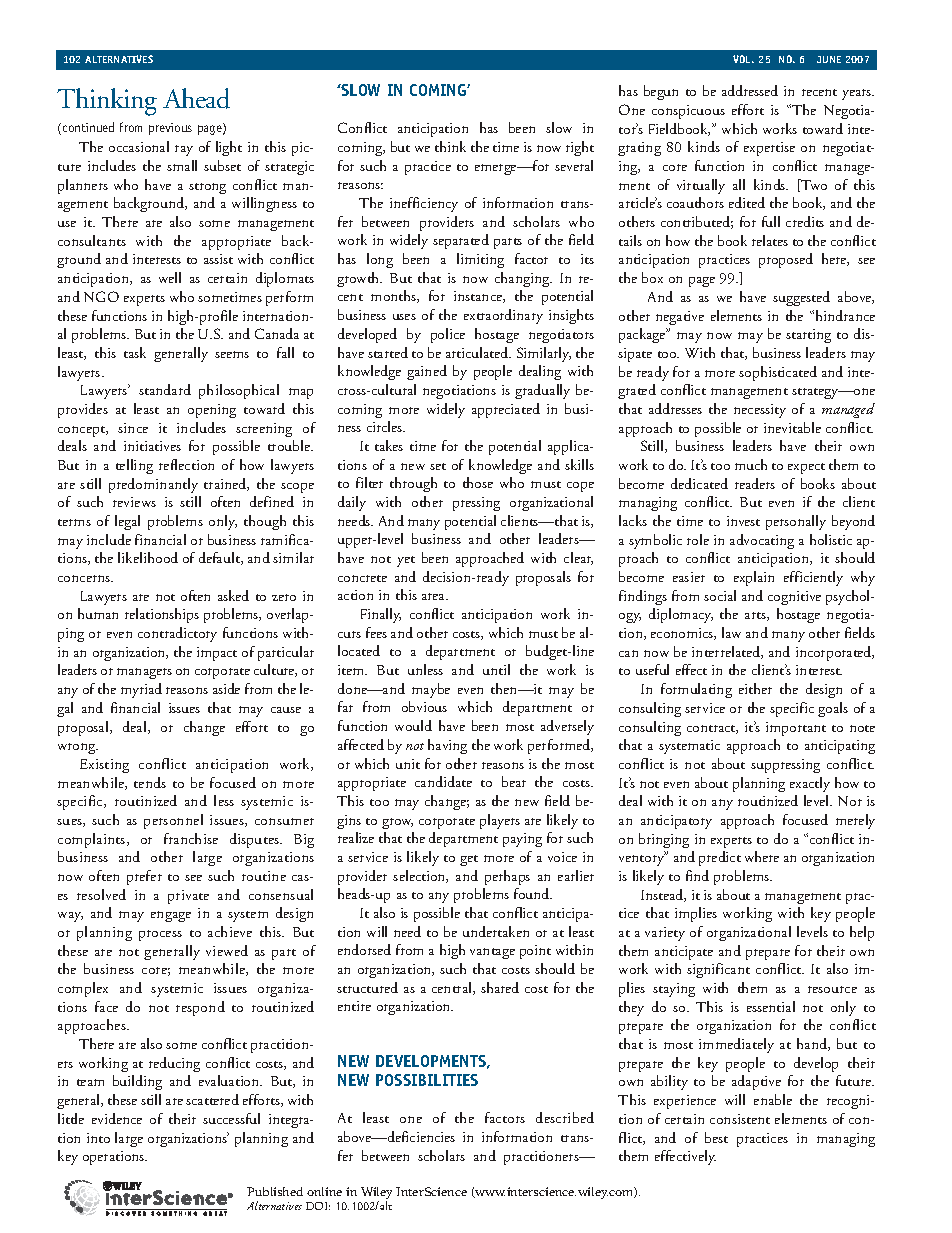 Image resolution: width=952 pixels, height=1233 pixels. What do you see at coordinates (565, 1117) in the screenshot?
I see `described` at bounding box center [565, 1117].
